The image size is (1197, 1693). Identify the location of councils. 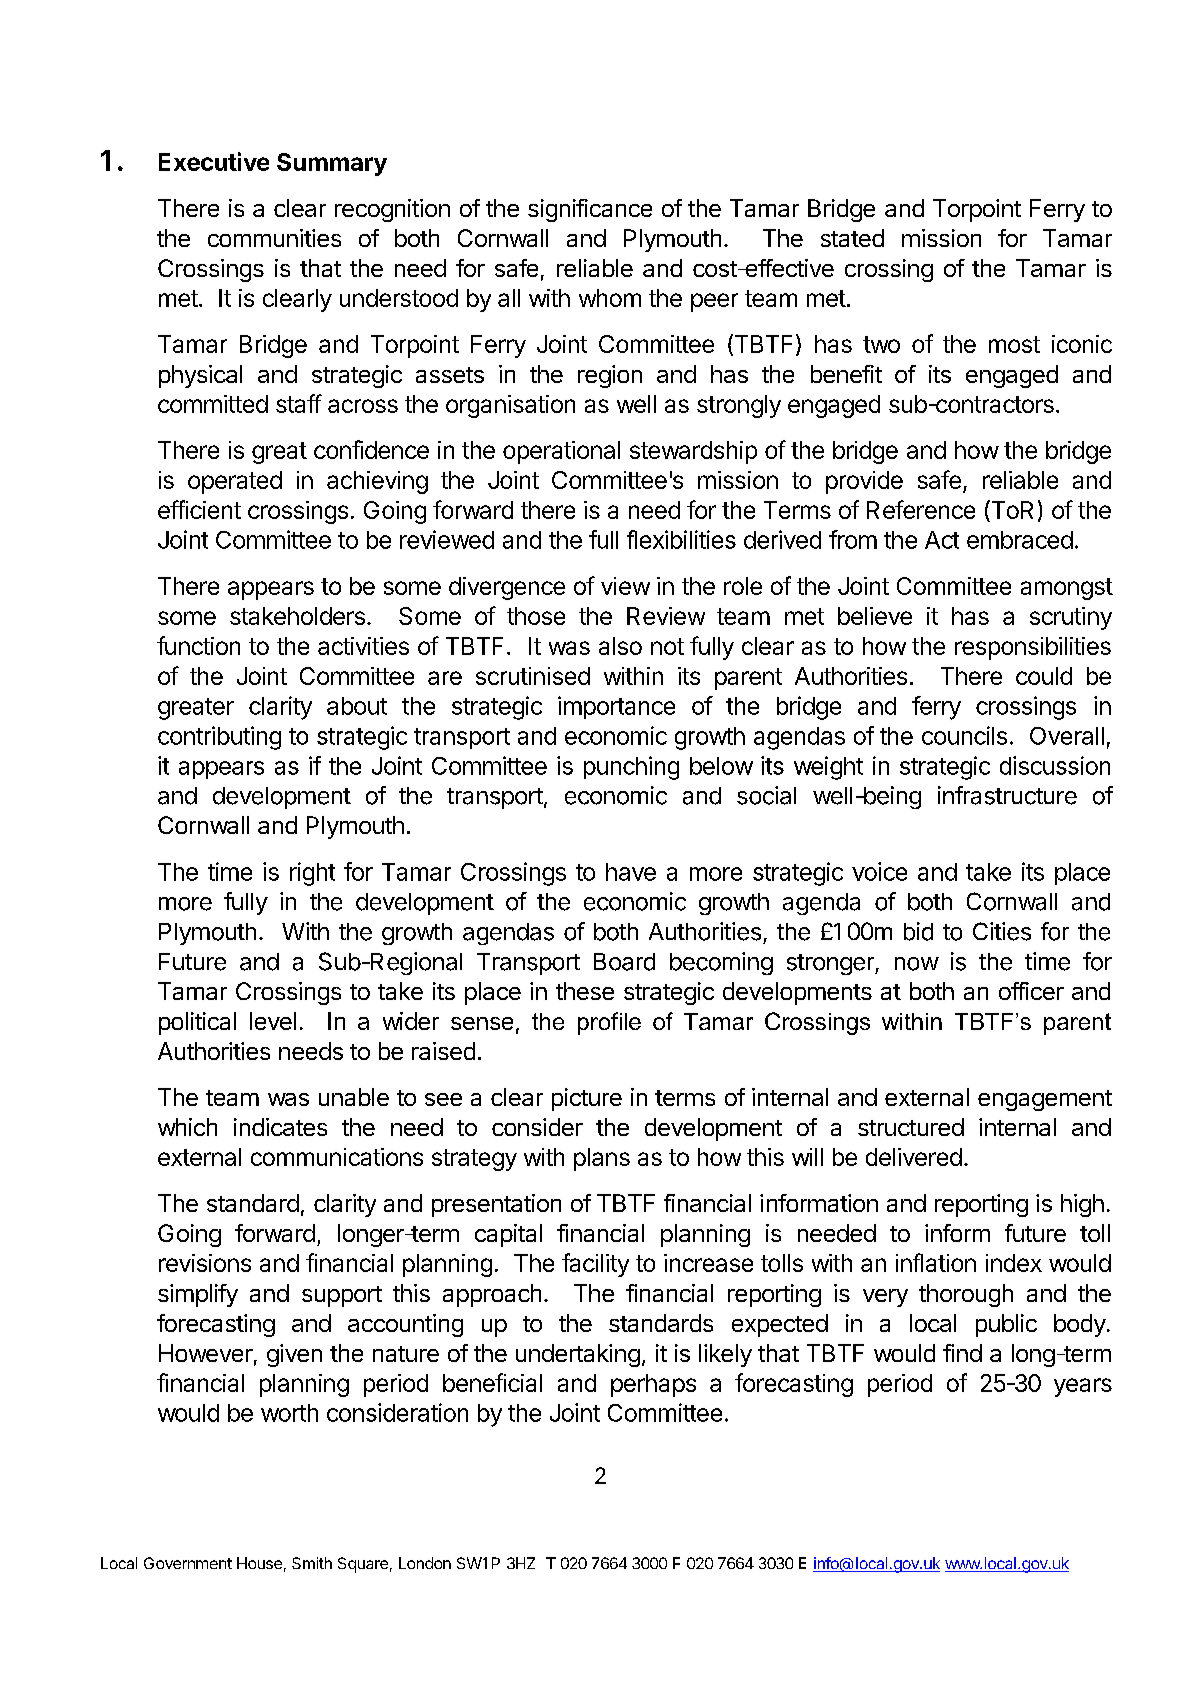
(964, 735).
